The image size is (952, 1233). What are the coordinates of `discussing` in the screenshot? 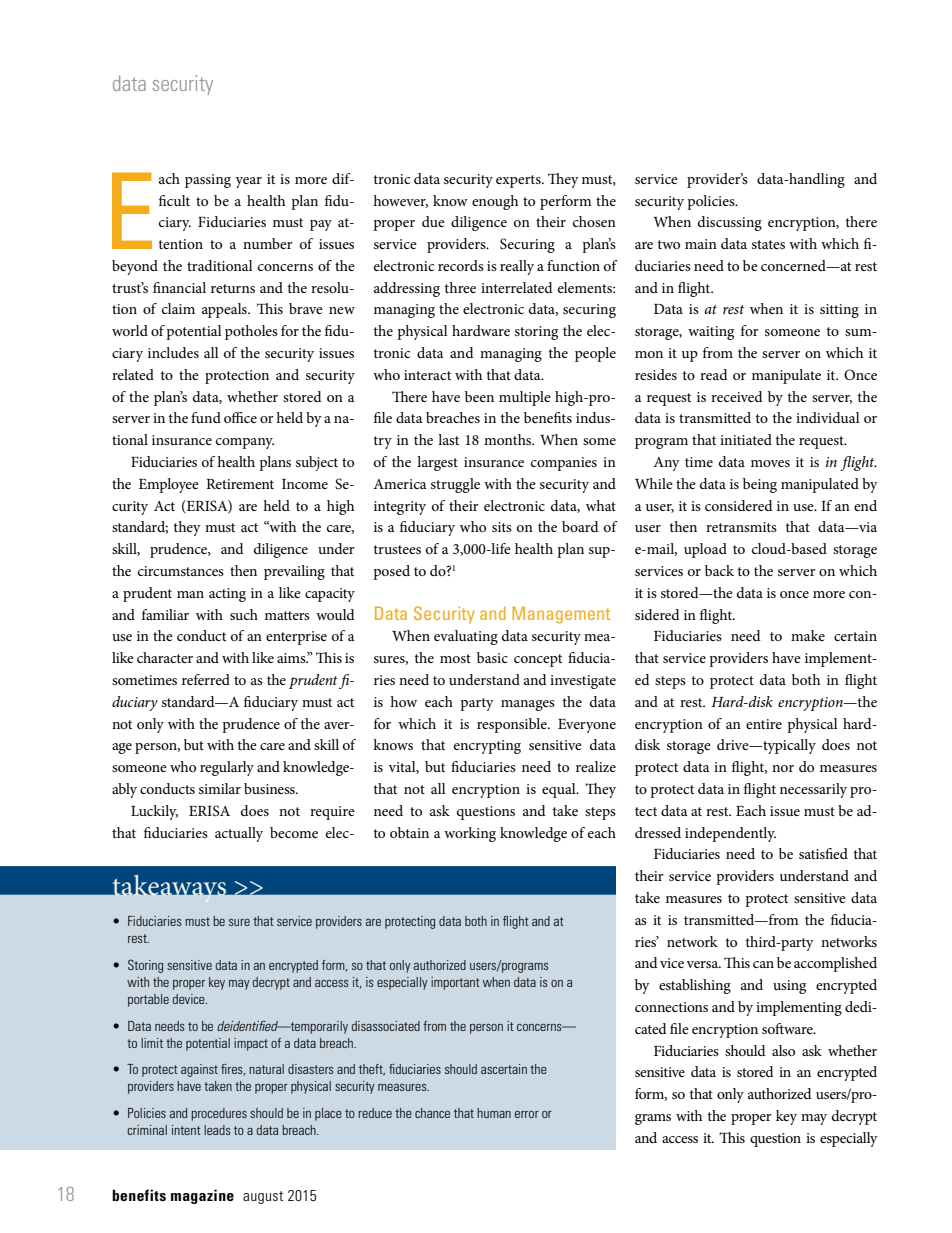 It's located at (730, 223).
